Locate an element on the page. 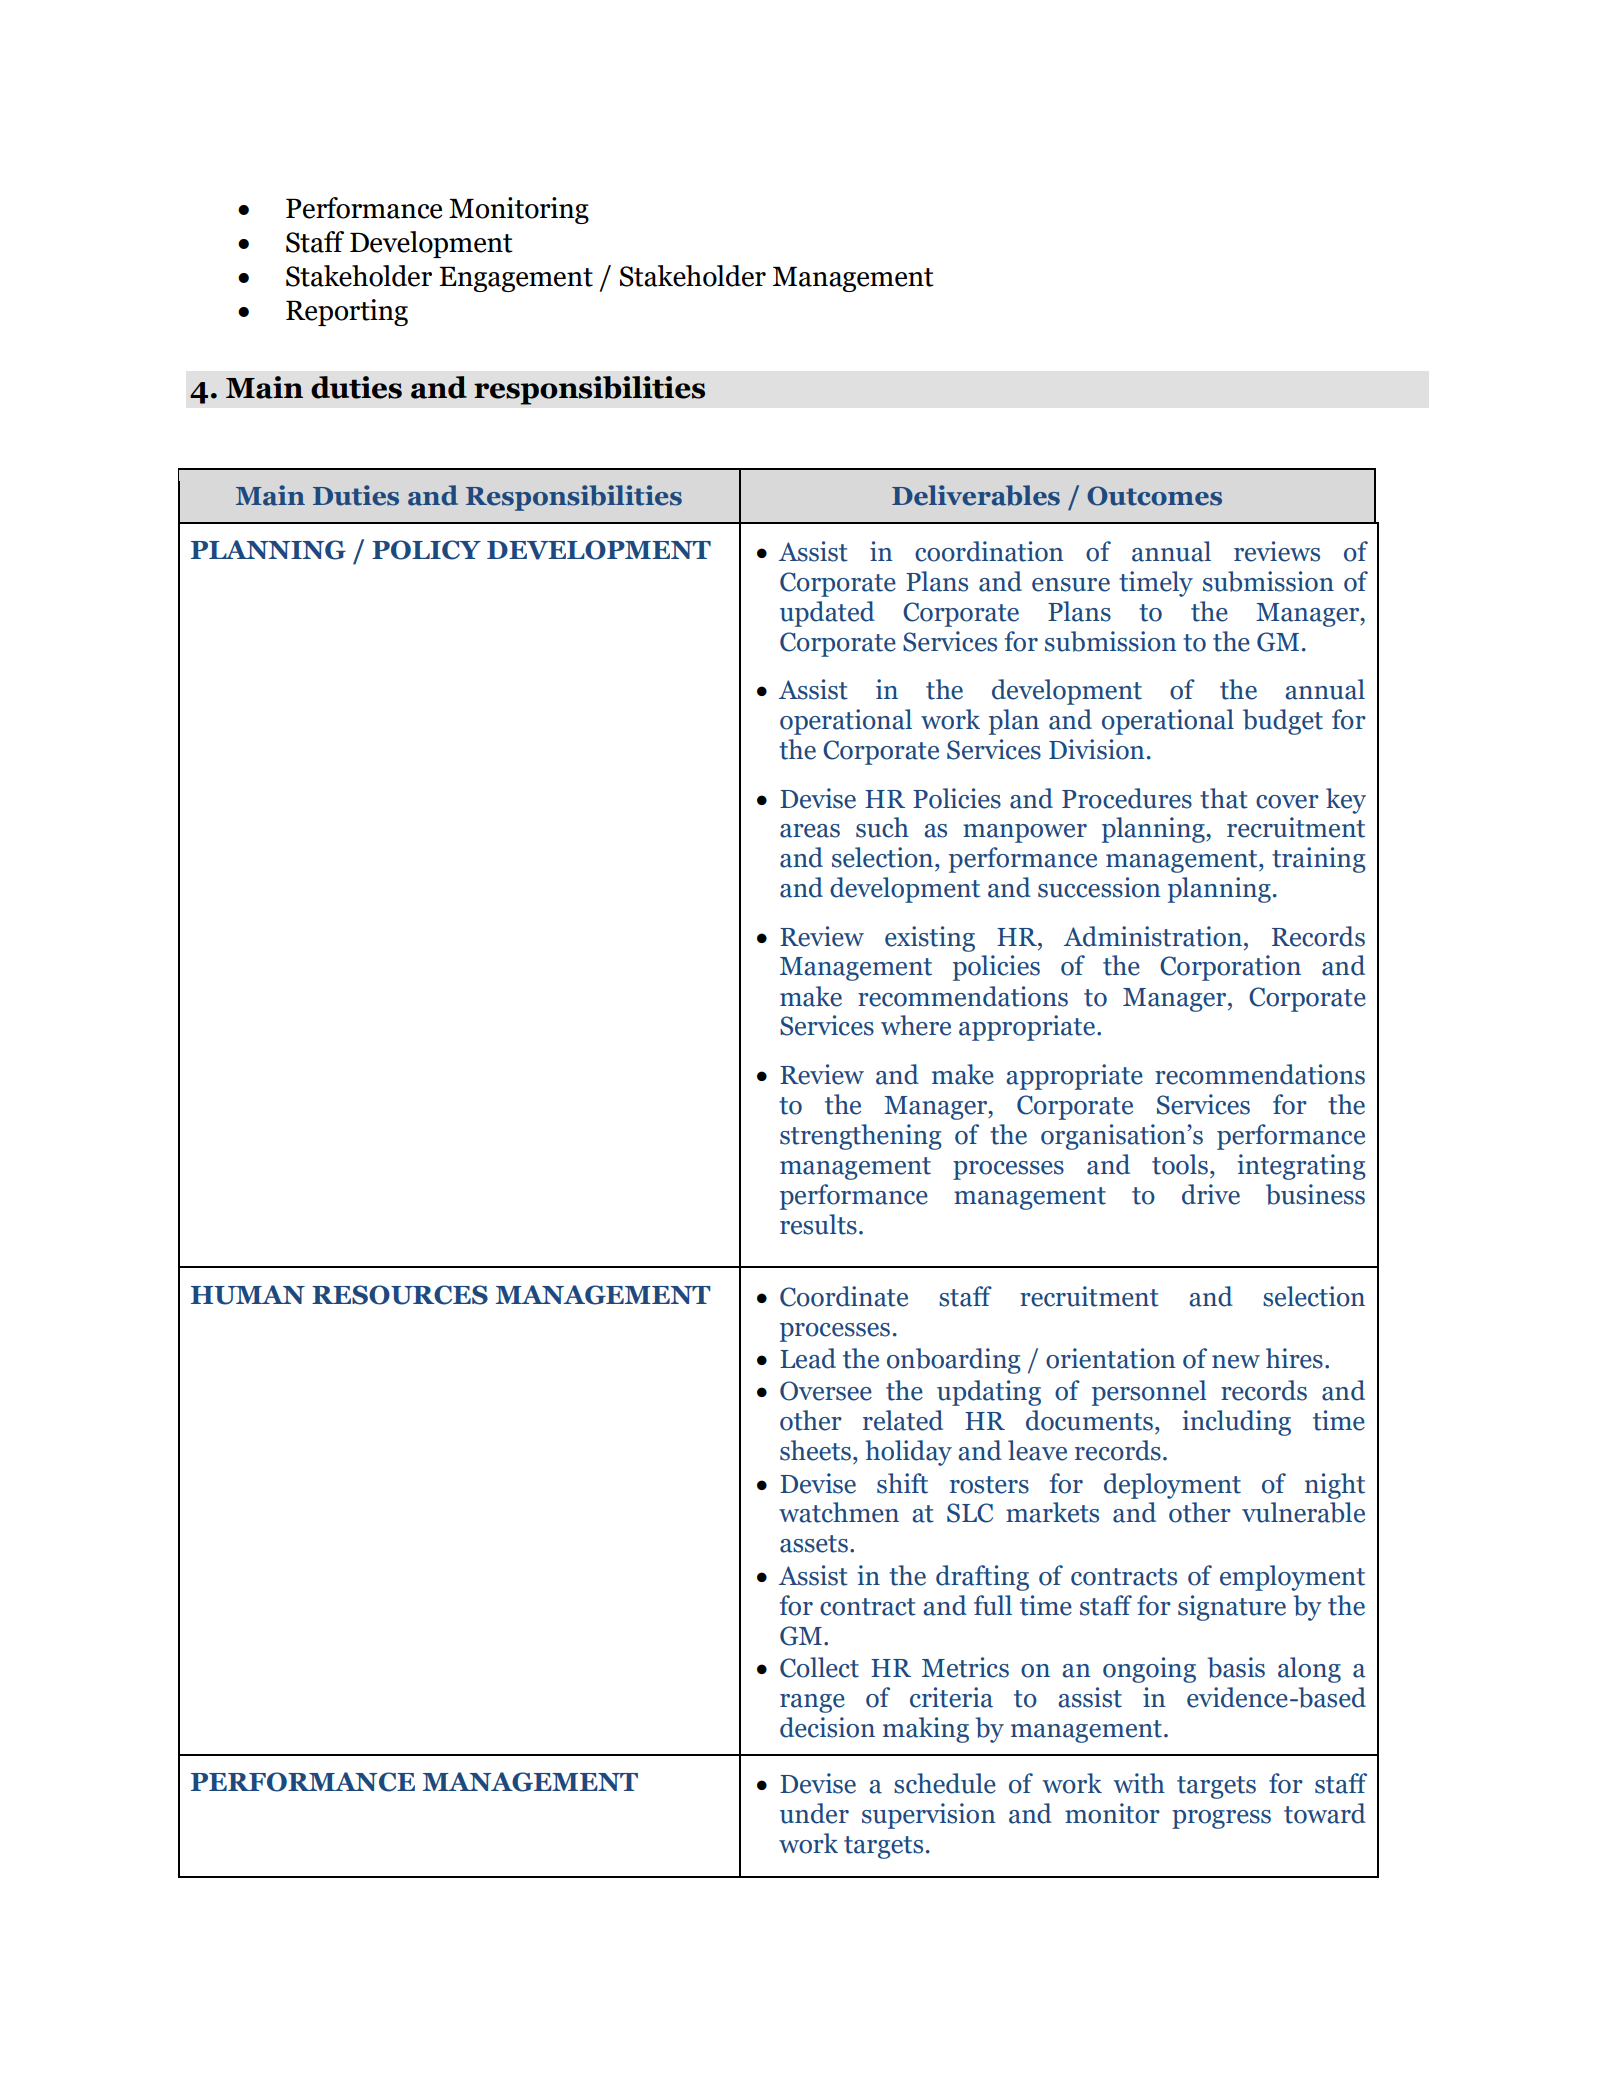  RESOURCES is located at coordinates (400, 1295).
